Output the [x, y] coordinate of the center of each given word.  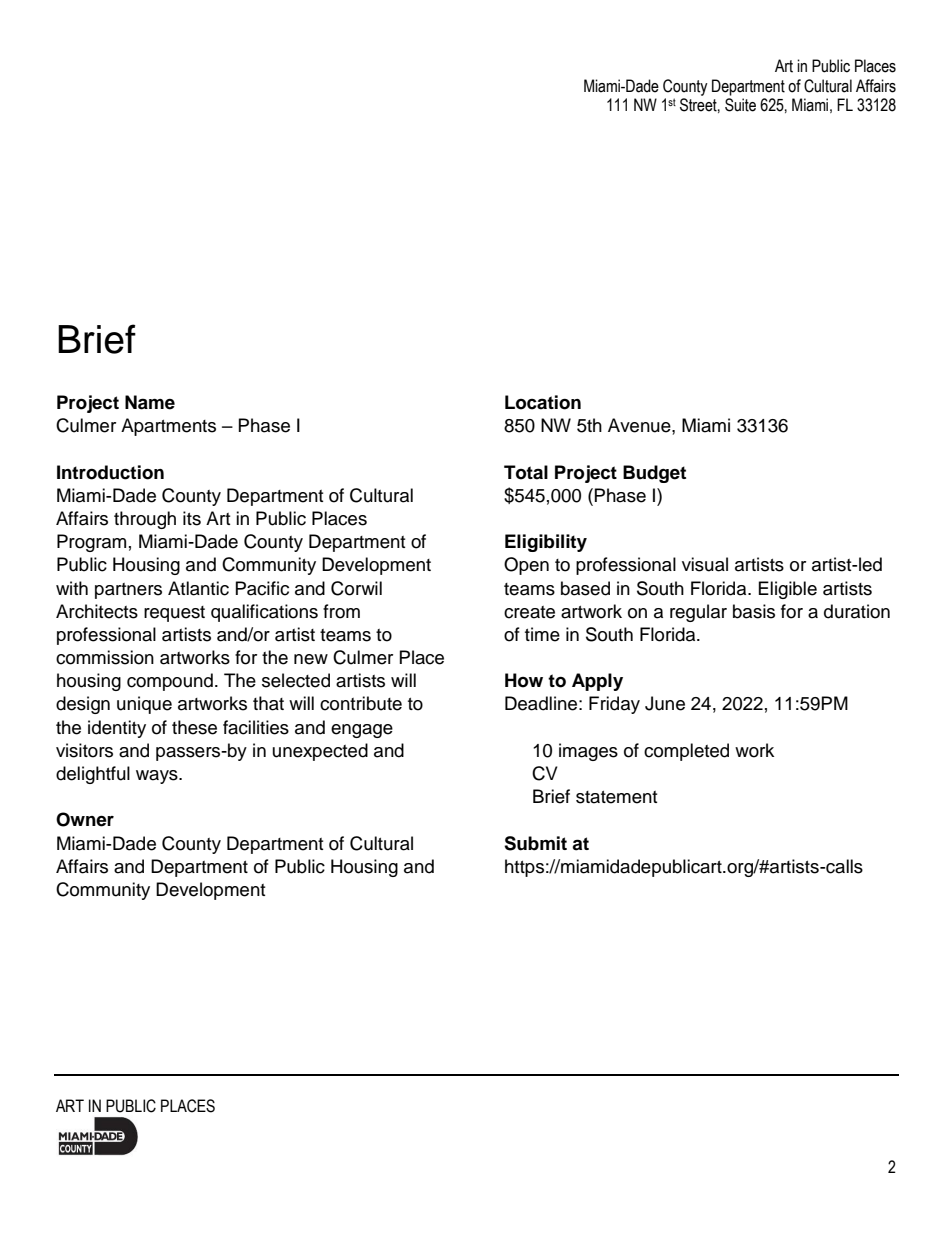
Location [543, 402]
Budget [654, 474]
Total [526, 472]
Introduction [110, 472]
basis [754, 611]
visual [705, 564]
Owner [85, 819]
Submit [535, 843]
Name [150, 402]
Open [526, 566]
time [542, 634]
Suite [740, 105]
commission [105, 657]
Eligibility [546, 543]
